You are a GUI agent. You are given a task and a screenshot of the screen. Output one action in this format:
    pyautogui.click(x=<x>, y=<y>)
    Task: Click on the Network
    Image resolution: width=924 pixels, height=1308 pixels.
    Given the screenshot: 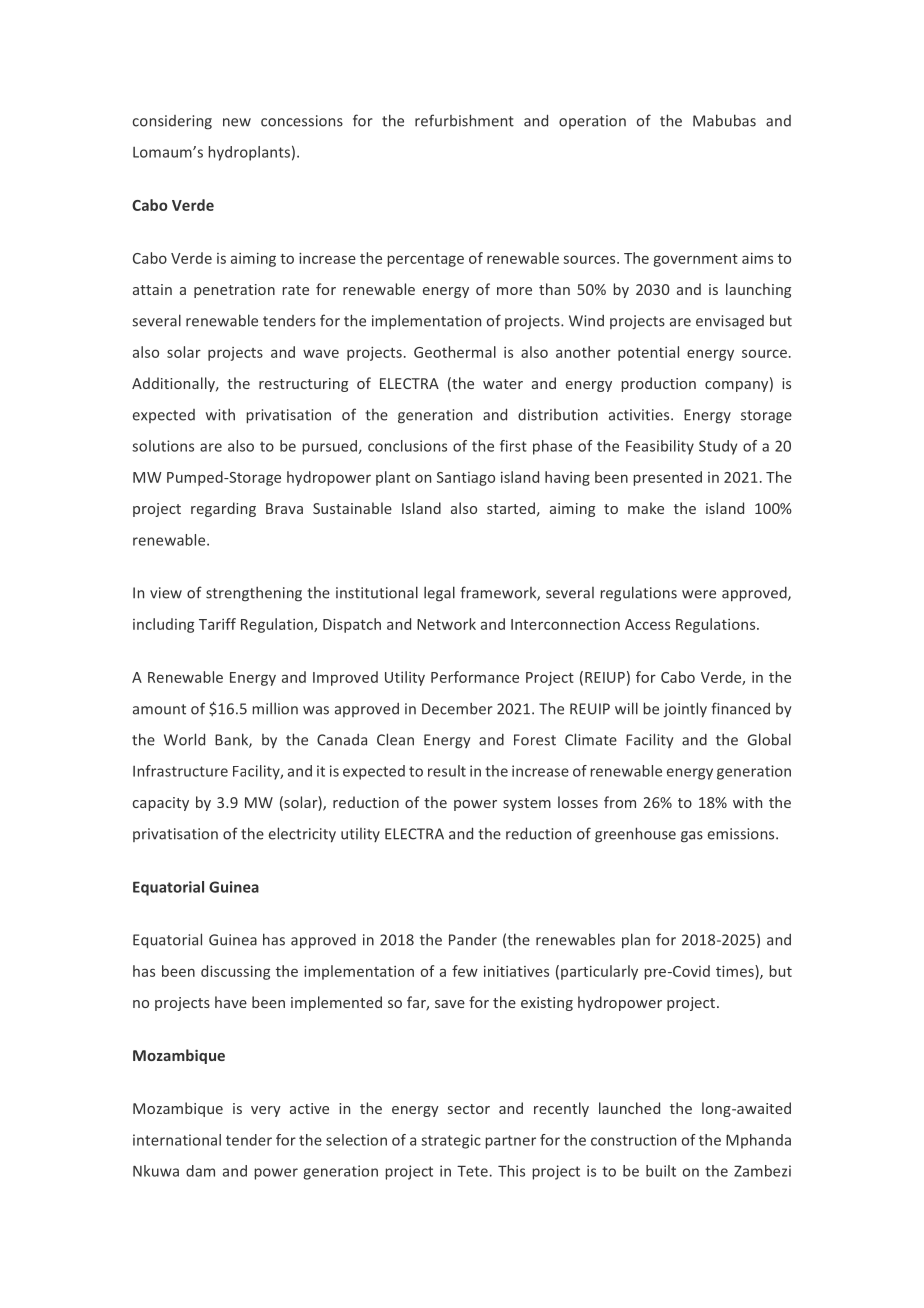 What is the action you would take?
    pyautogui.click(x=446, y=624)
